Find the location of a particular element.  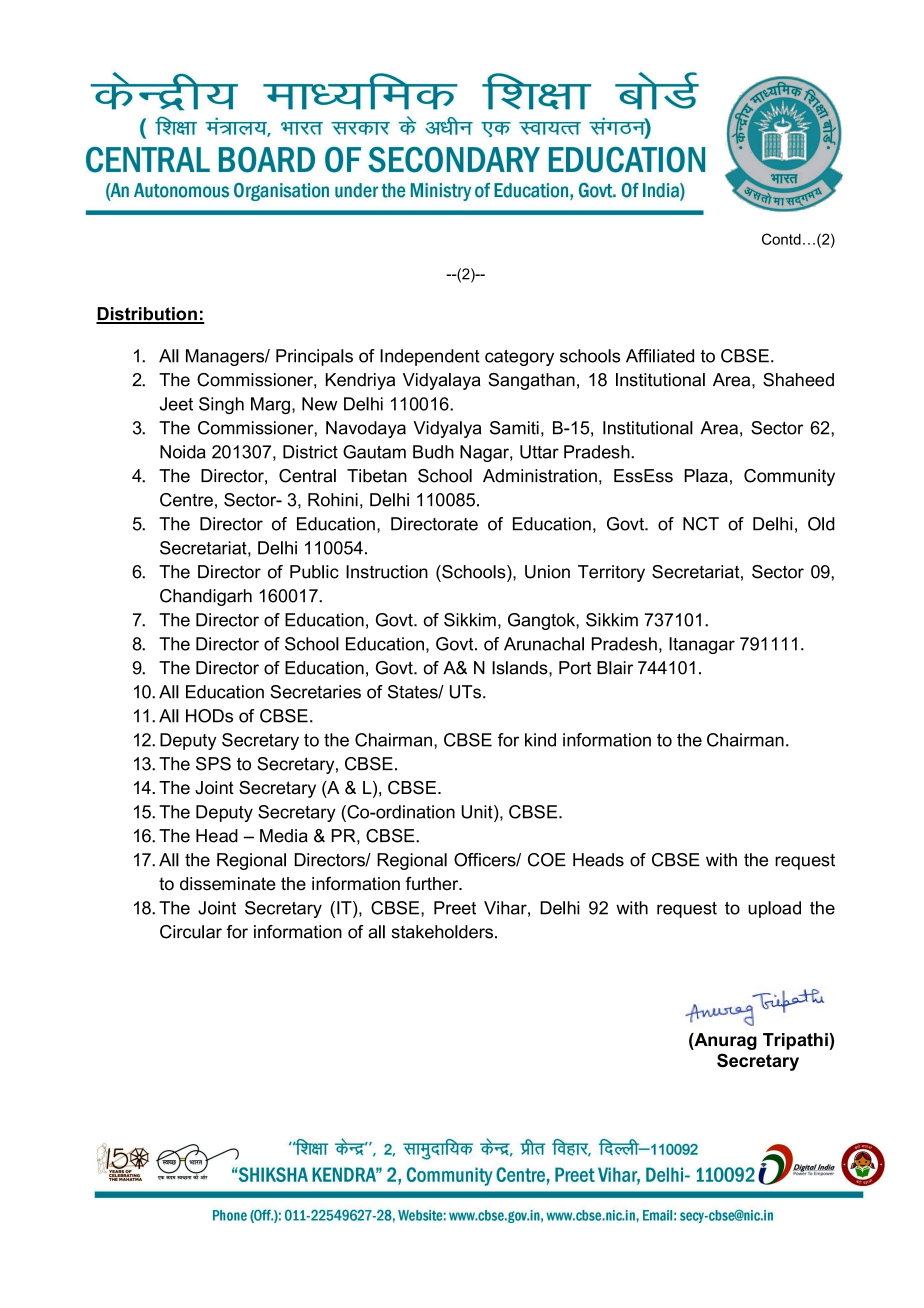

Marg is located at coordinates (270, 405).
